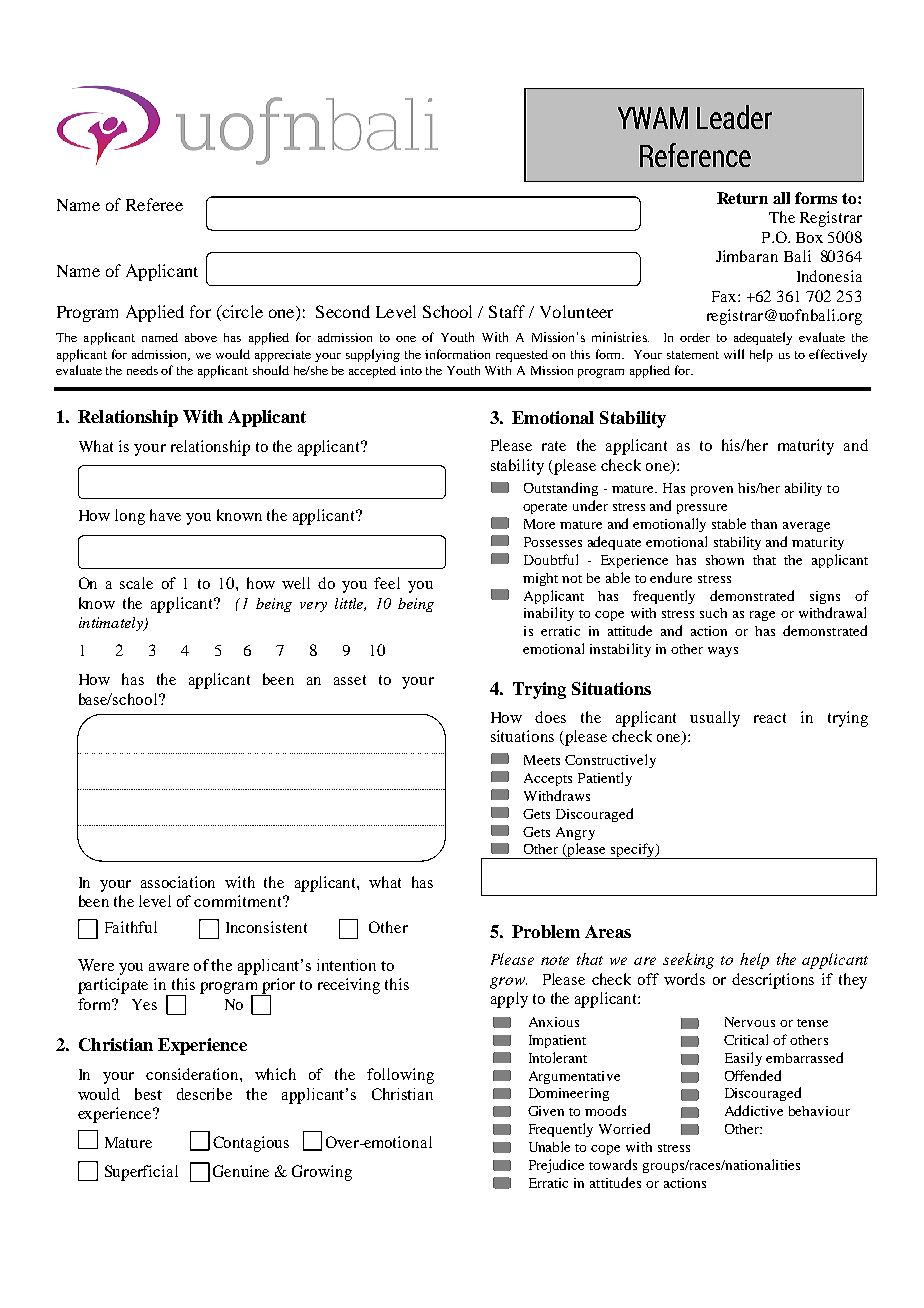 The width and height of the page is (924, 1308). I want to click on Referee, so click(154, 204).
